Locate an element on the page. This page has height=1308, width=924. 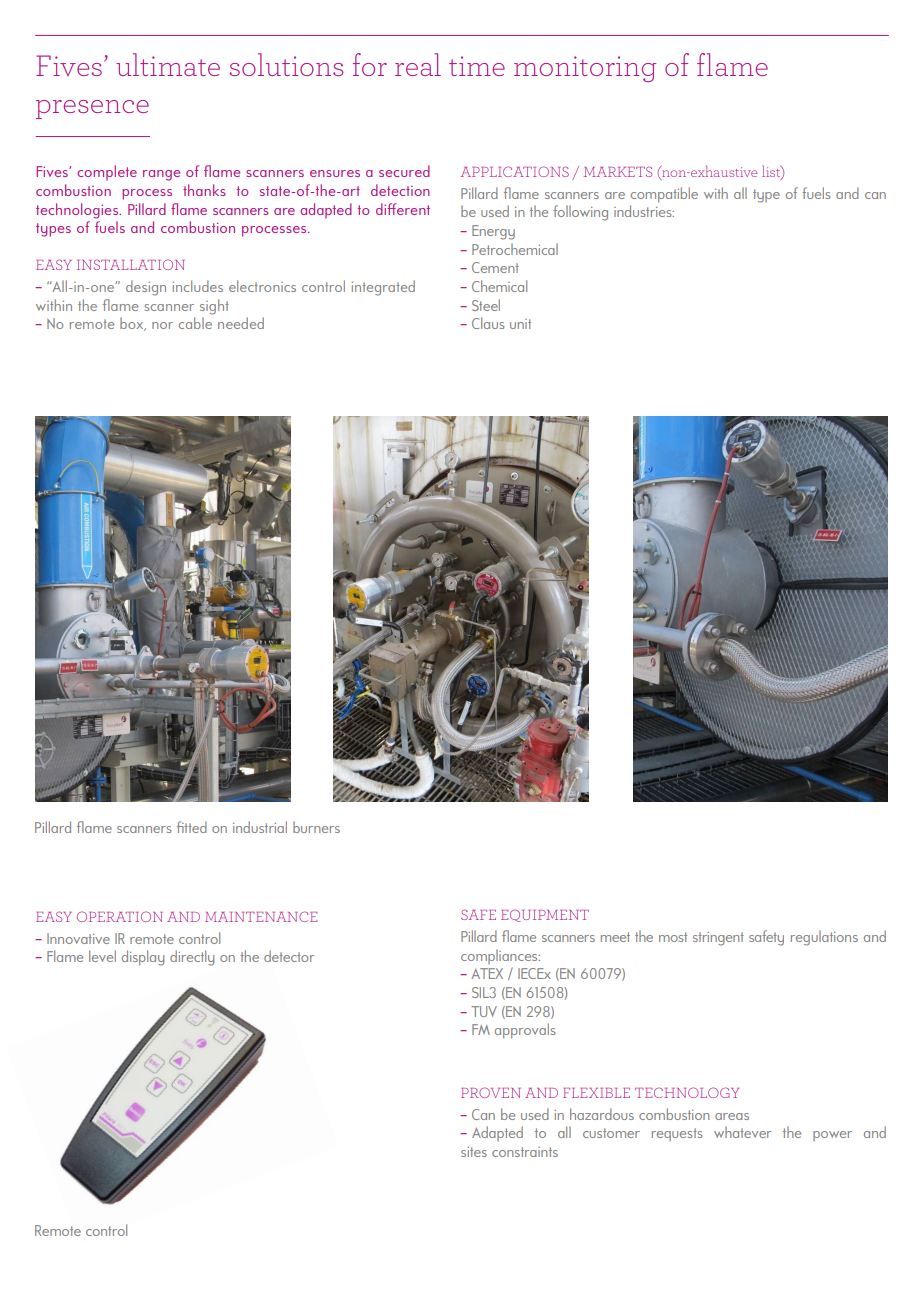
compatible is located at coordinates (664, 195).
